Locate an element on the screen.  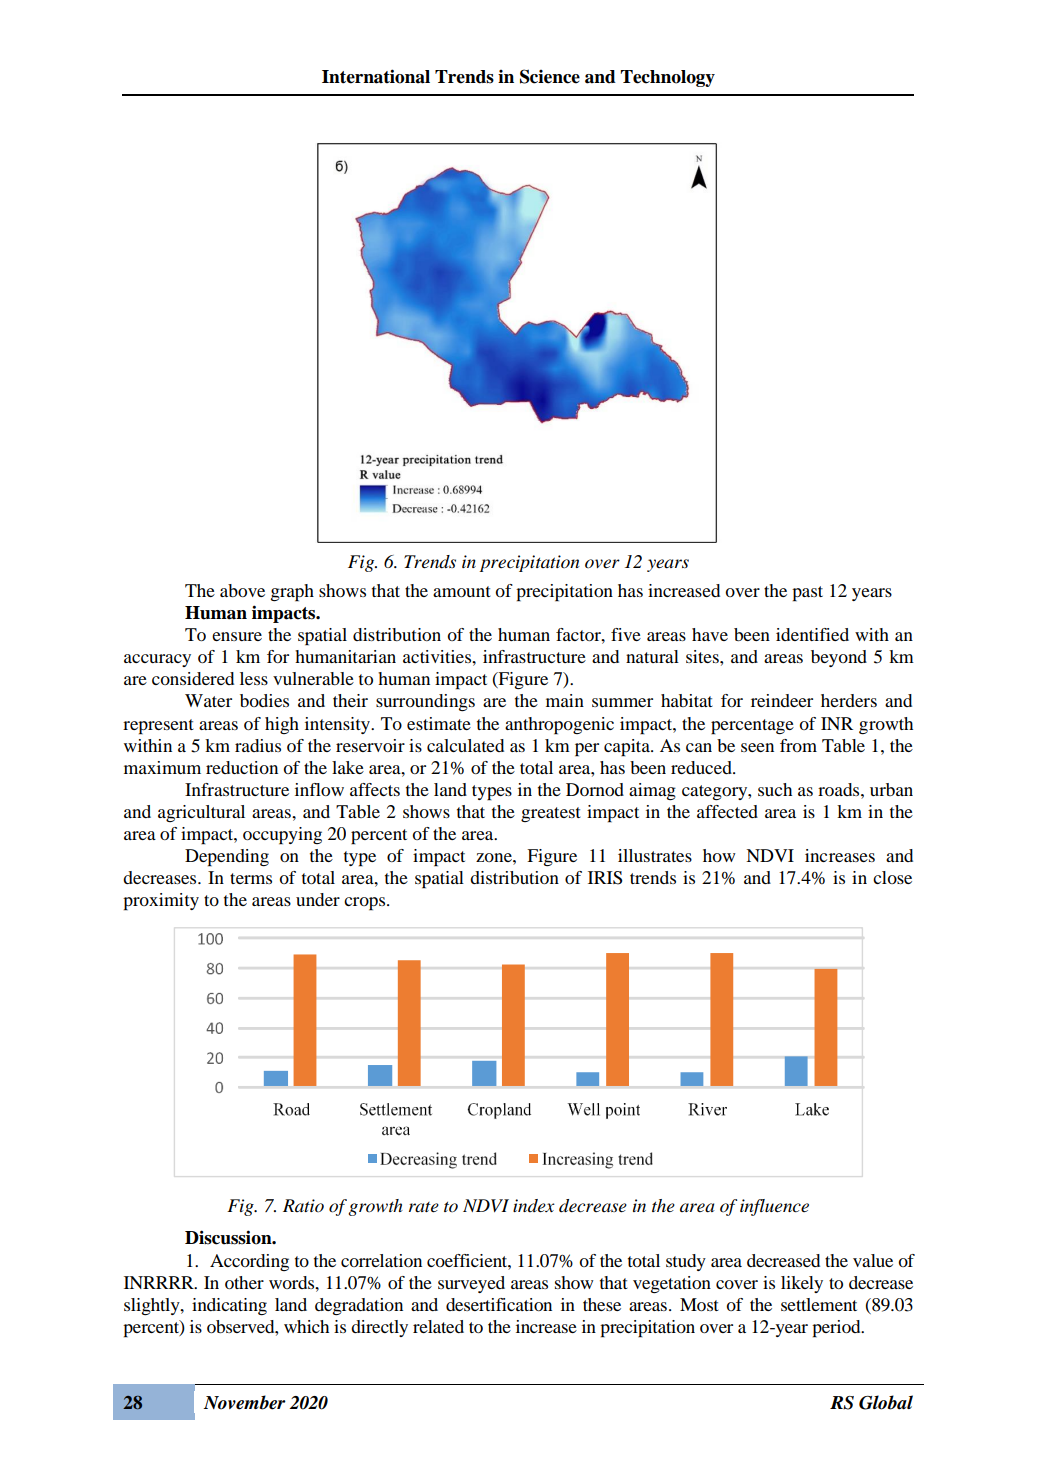
amount is located at coordinates (462, 591).
